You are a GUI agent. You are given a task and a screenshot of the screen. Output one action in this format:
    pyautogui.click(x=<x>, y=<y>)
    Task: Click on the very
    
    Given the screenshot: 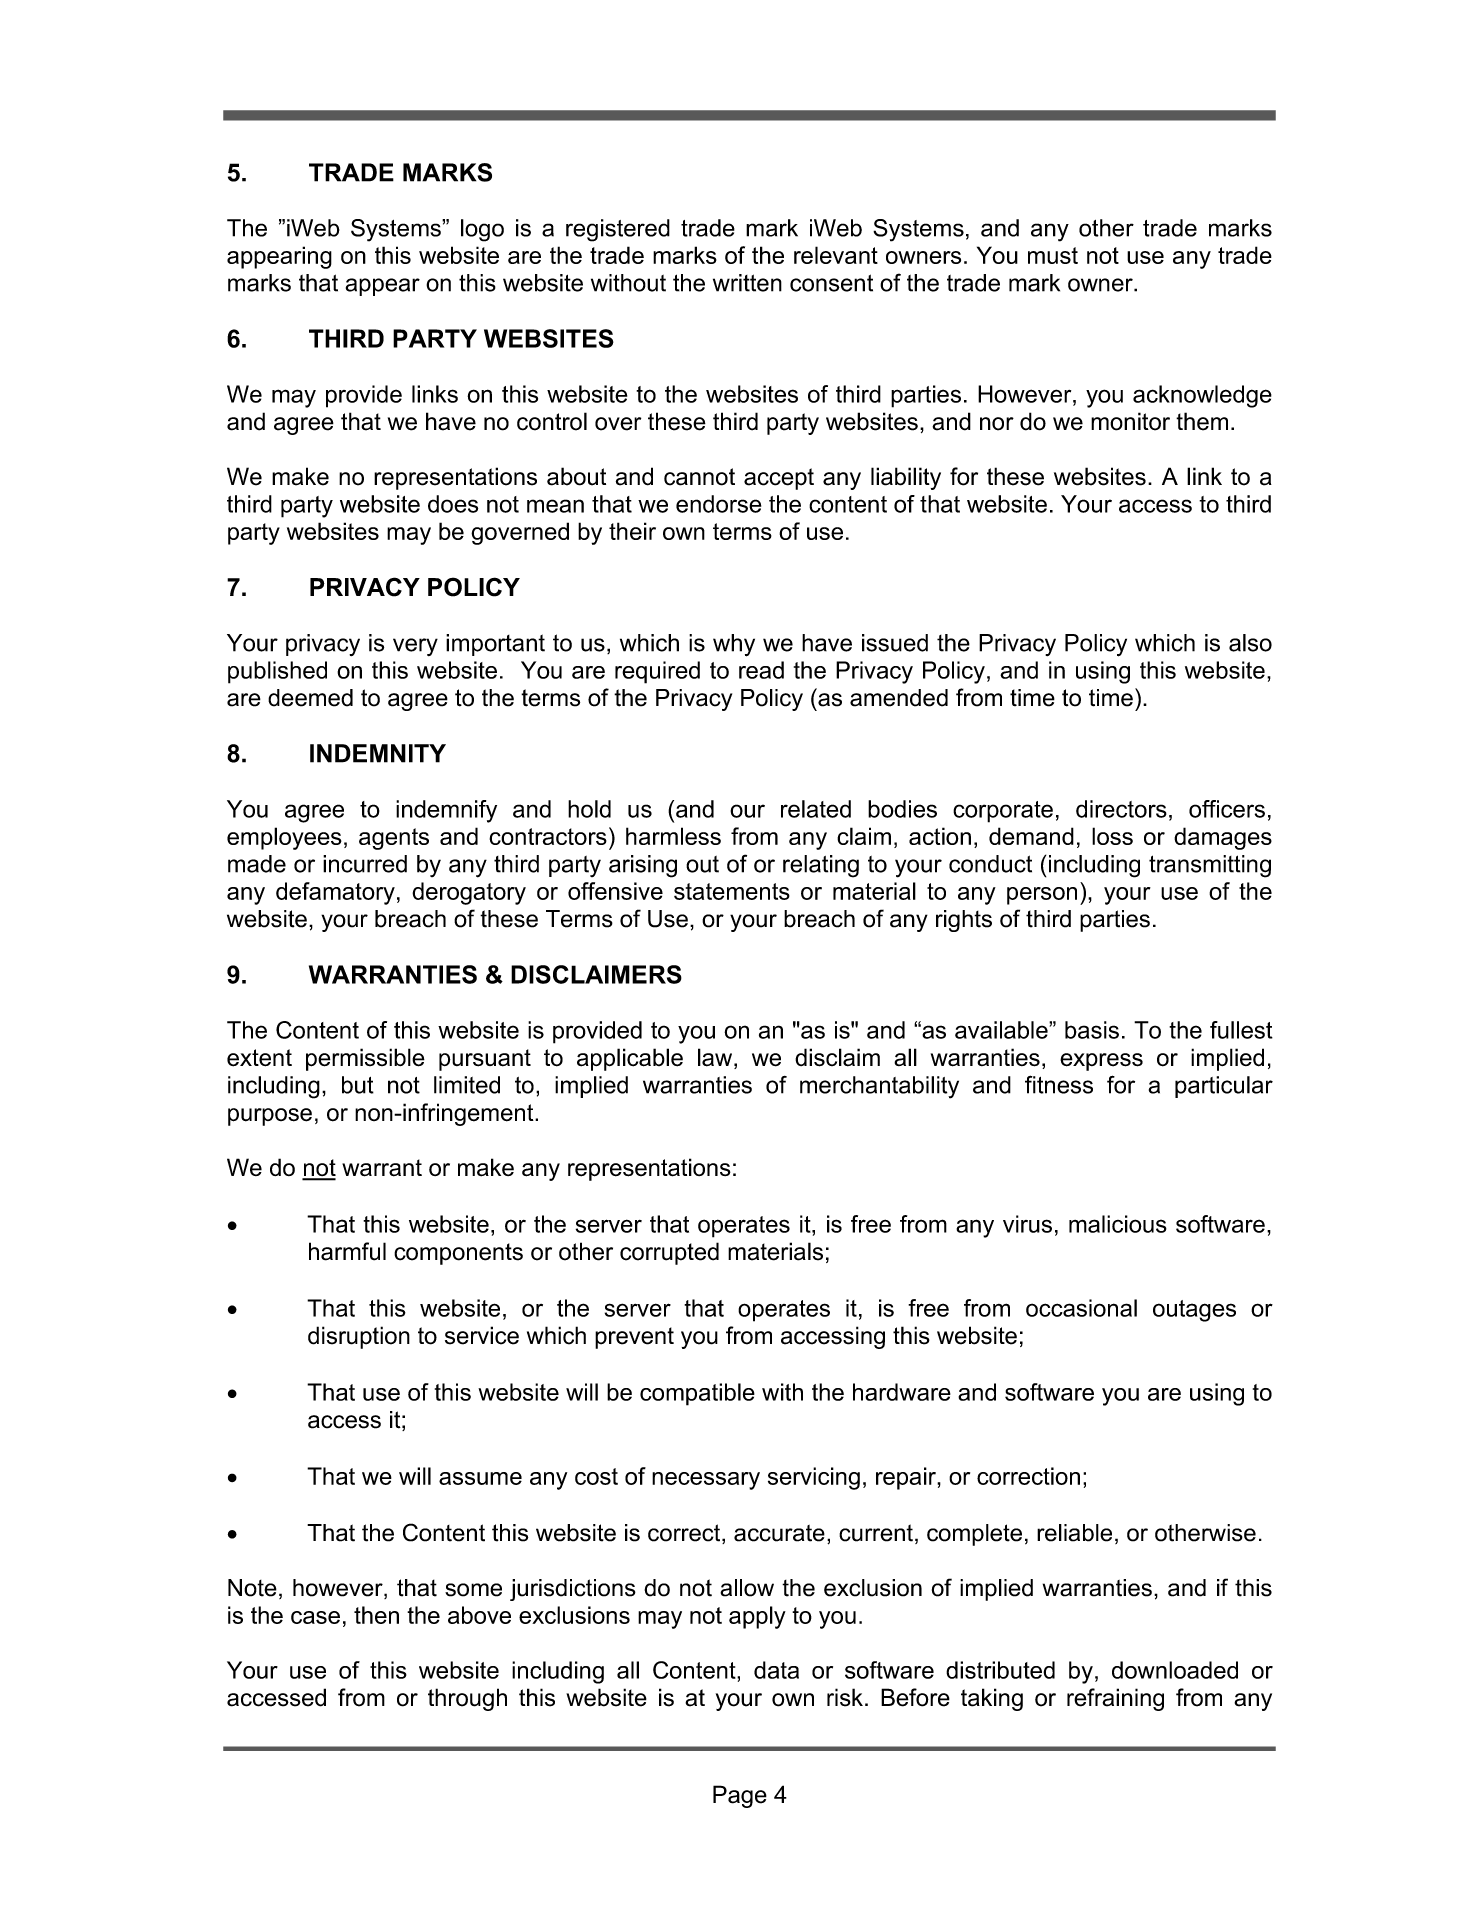 What is the action you would take?
    pyautogui.click(x=415, y=647)
